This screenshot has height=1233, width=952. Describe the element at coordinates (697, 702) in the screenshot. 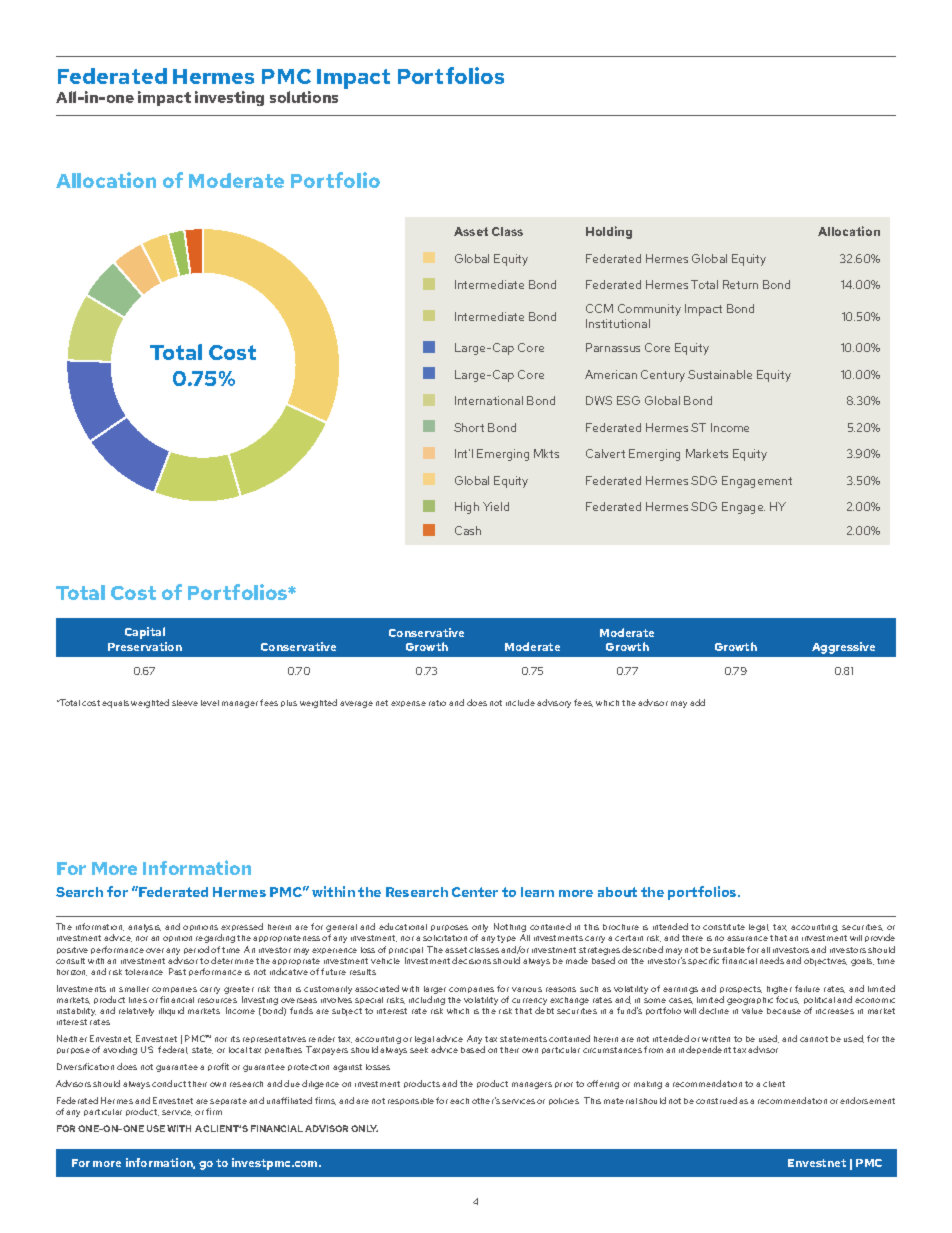

I see `add` at that location.
